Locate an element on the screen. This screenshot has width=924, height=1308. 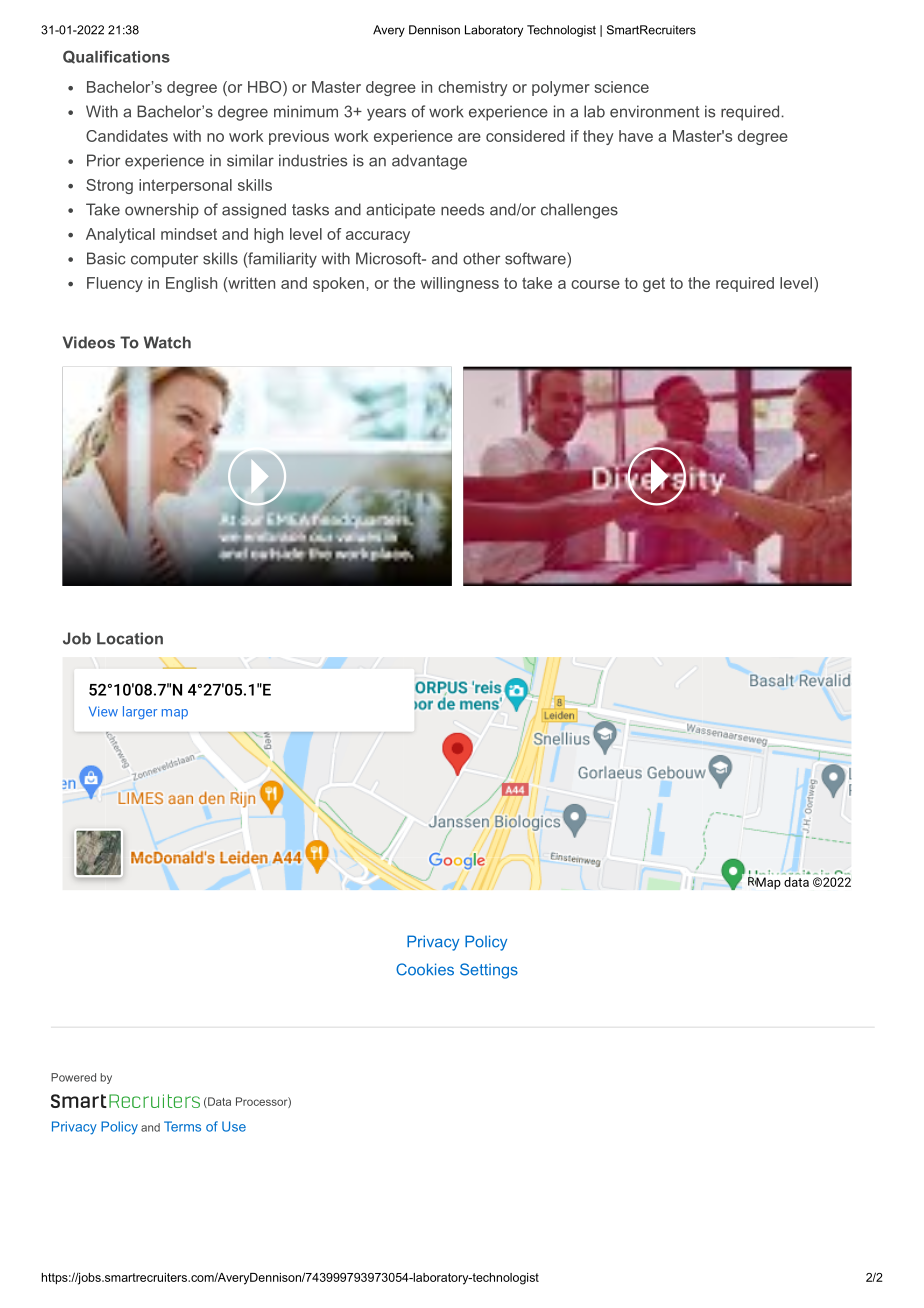
Qualifications is located at coordinates (116, 57).
